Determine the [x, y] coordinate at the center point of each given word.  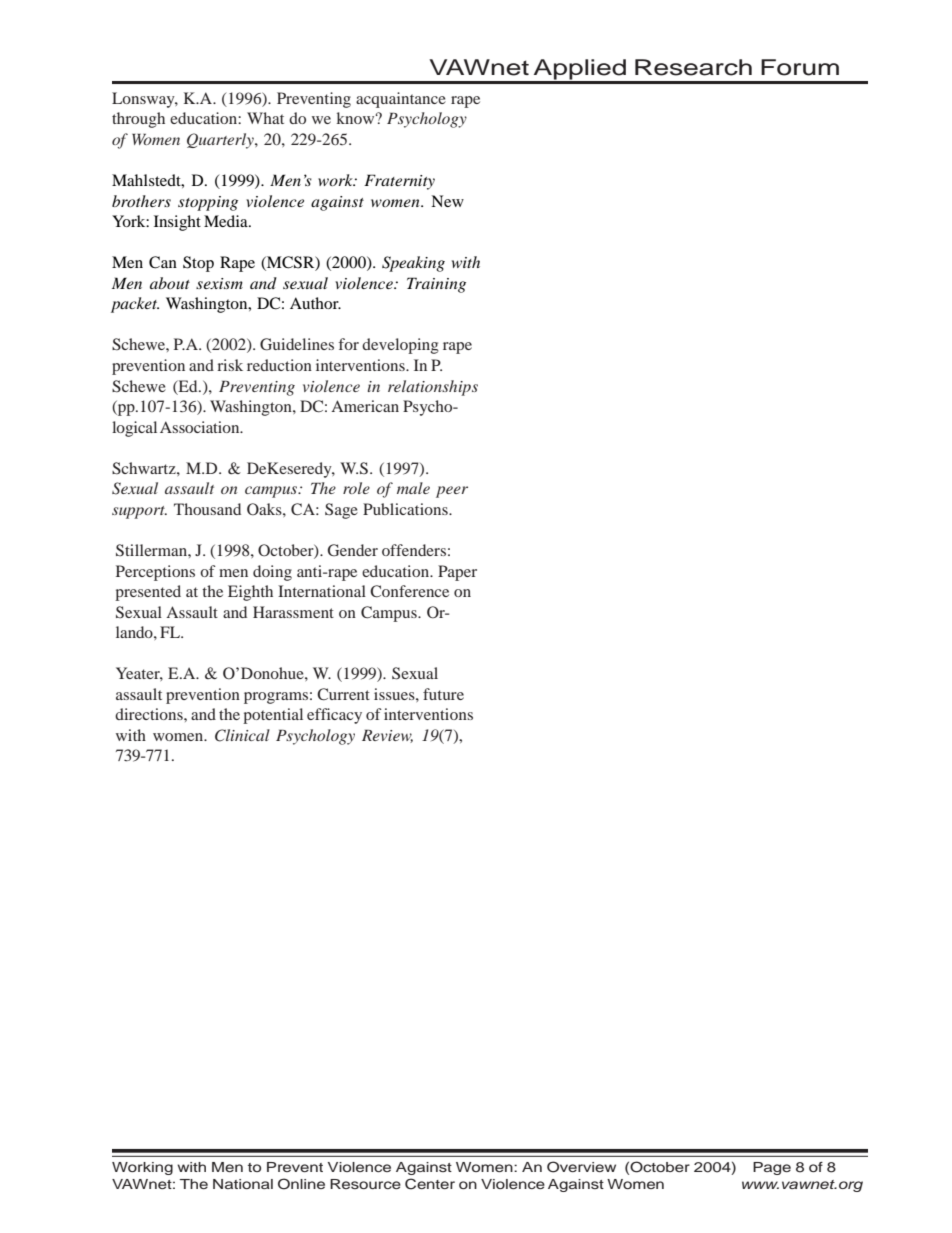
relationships [433, 388]
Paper [457, 573]
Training [436, 285]
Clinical [242, 735]
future [443, 694]
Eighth [250, 593]
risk [230, 365]
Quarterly [221, 141]
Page [772, 1168]
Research [693, 67]
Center [430, 1184]
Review [387, 736]
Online [301, 1184]
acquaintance [401, 100]
